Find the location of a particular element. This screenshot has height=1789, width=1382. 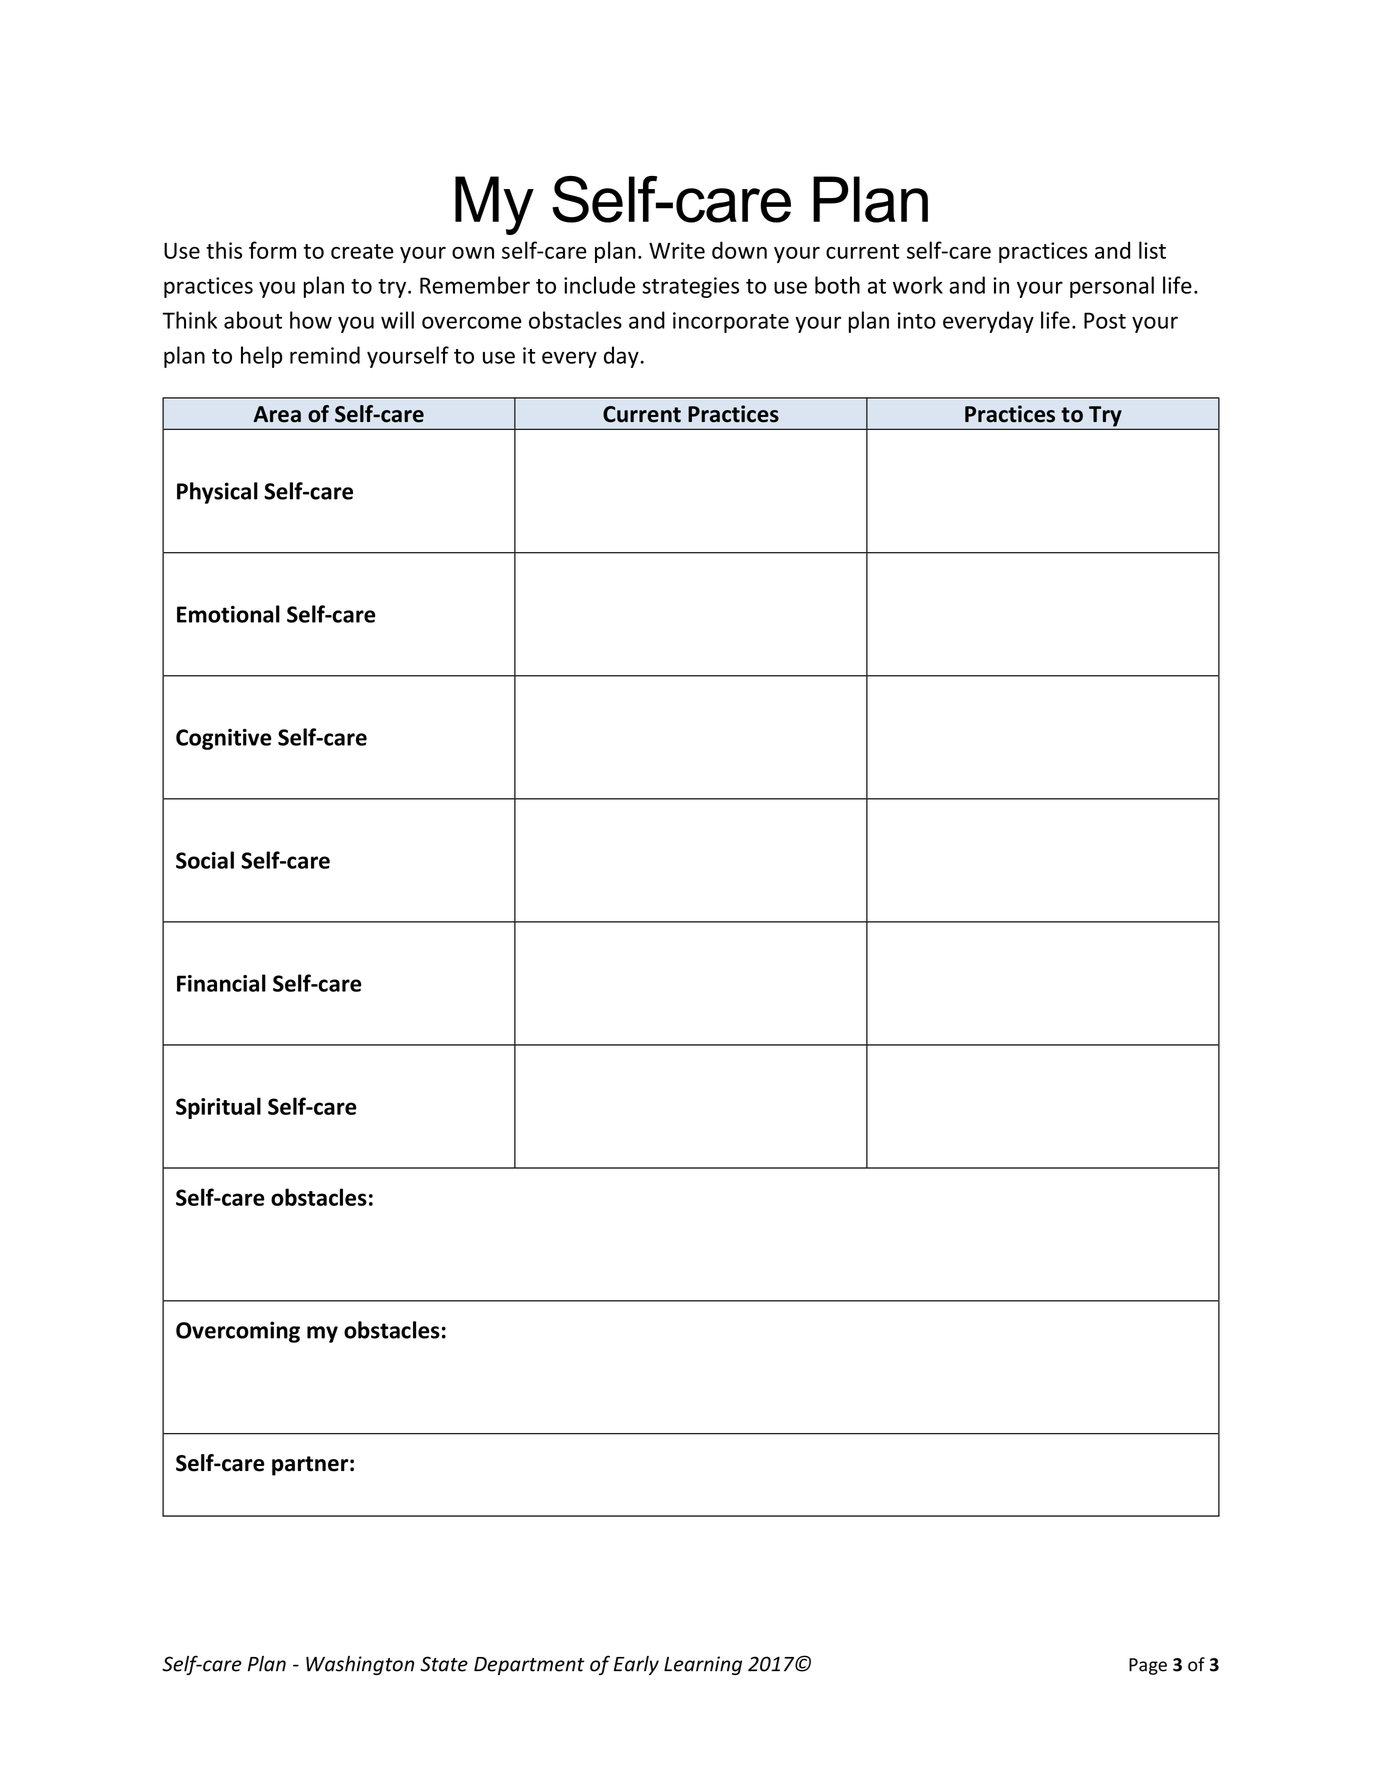

Learning is located at coordinates (703, 1665).
